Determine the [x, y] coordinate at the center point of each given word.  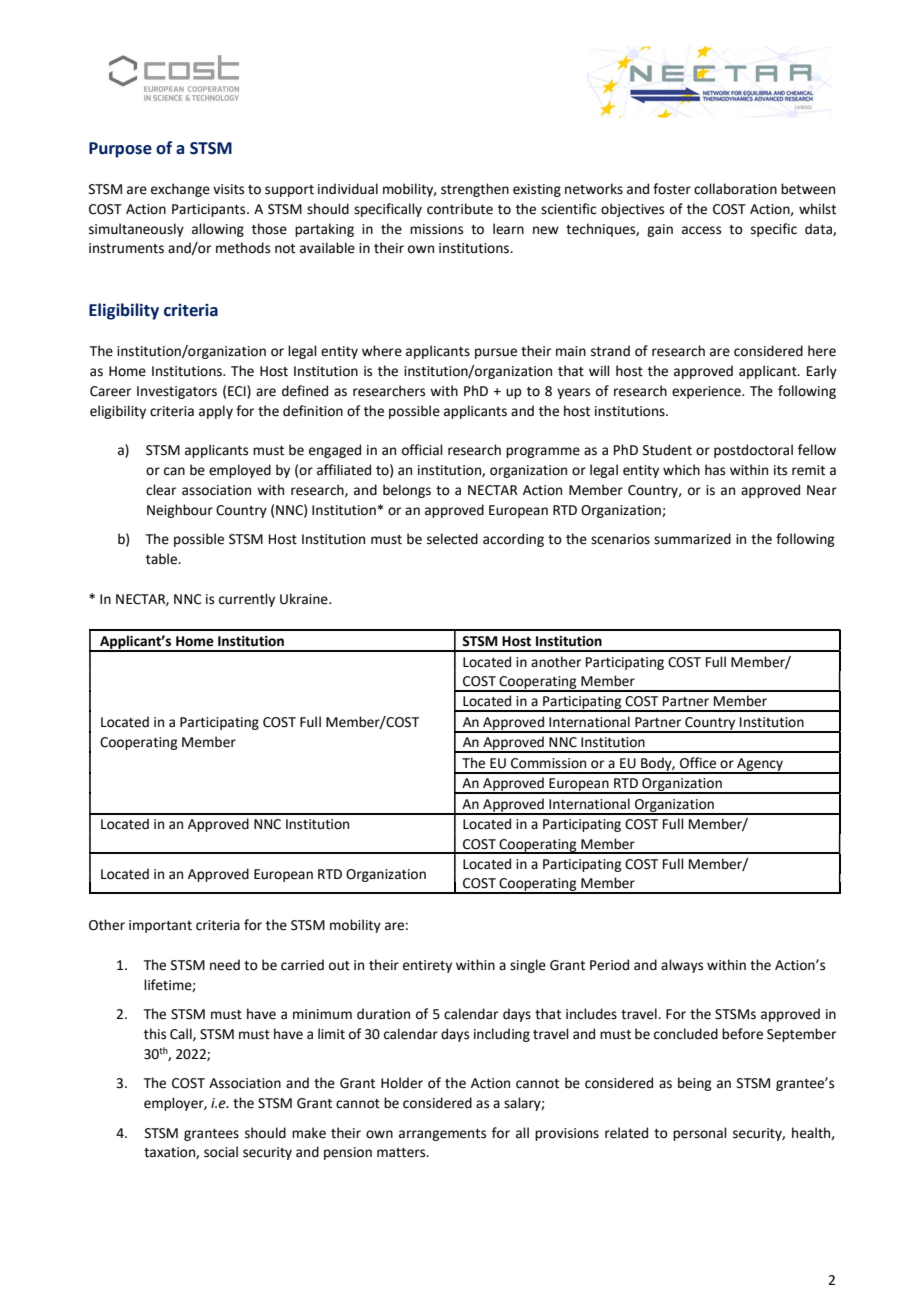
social [221, 1152]
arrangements [442, 1135]
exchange [180, 190]
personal [700, 1134]
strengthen [475, 190]
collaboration [735, 189]
